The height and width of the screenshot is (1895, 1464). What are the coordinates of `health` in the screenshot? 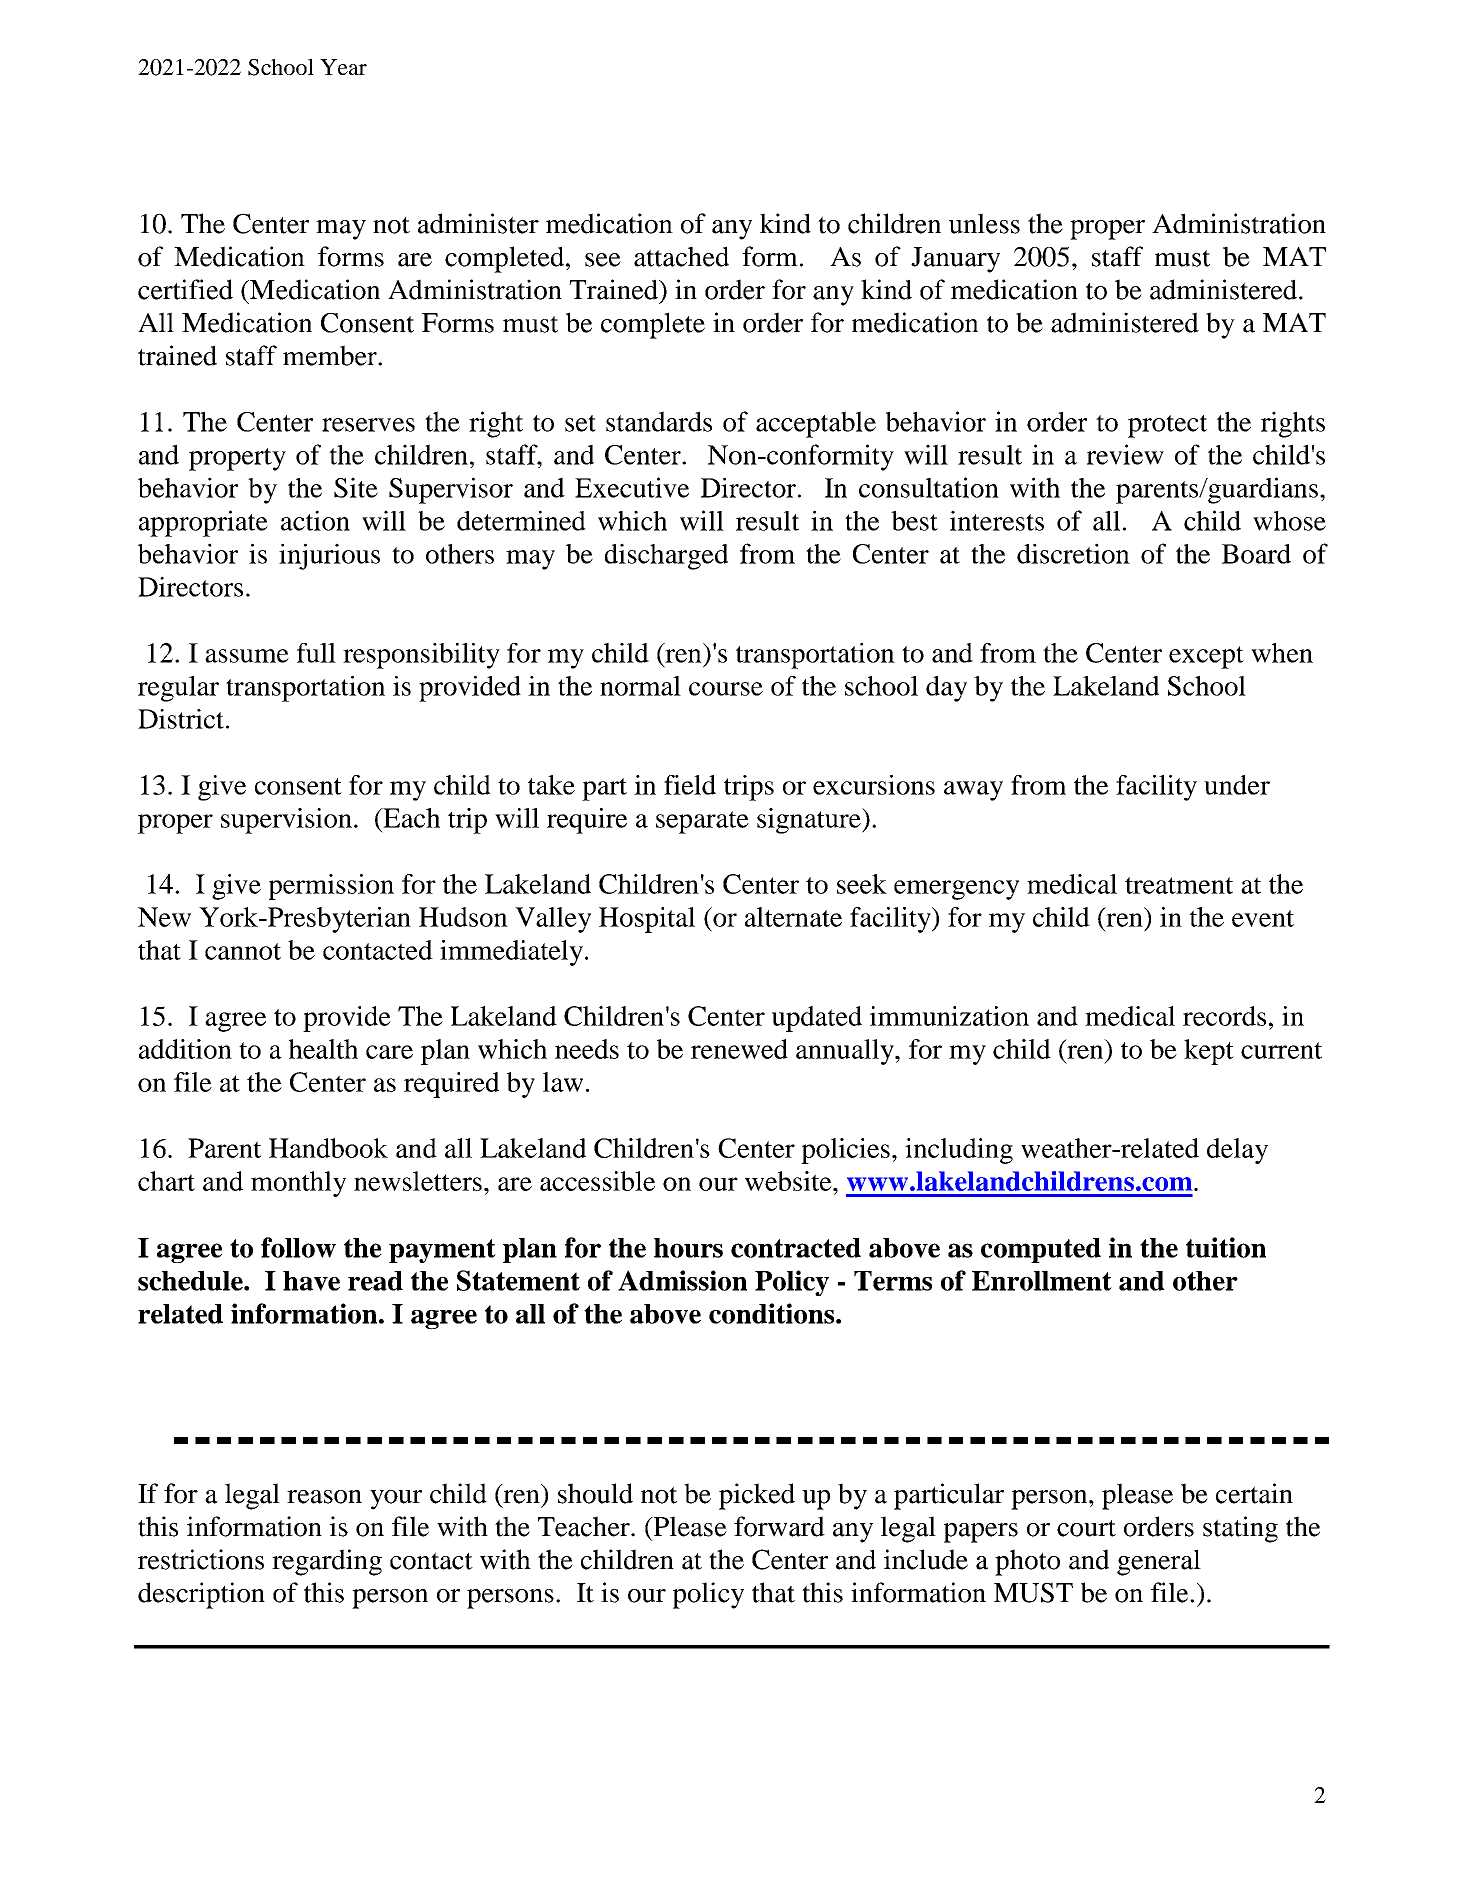 It's located at (323, 1049).
